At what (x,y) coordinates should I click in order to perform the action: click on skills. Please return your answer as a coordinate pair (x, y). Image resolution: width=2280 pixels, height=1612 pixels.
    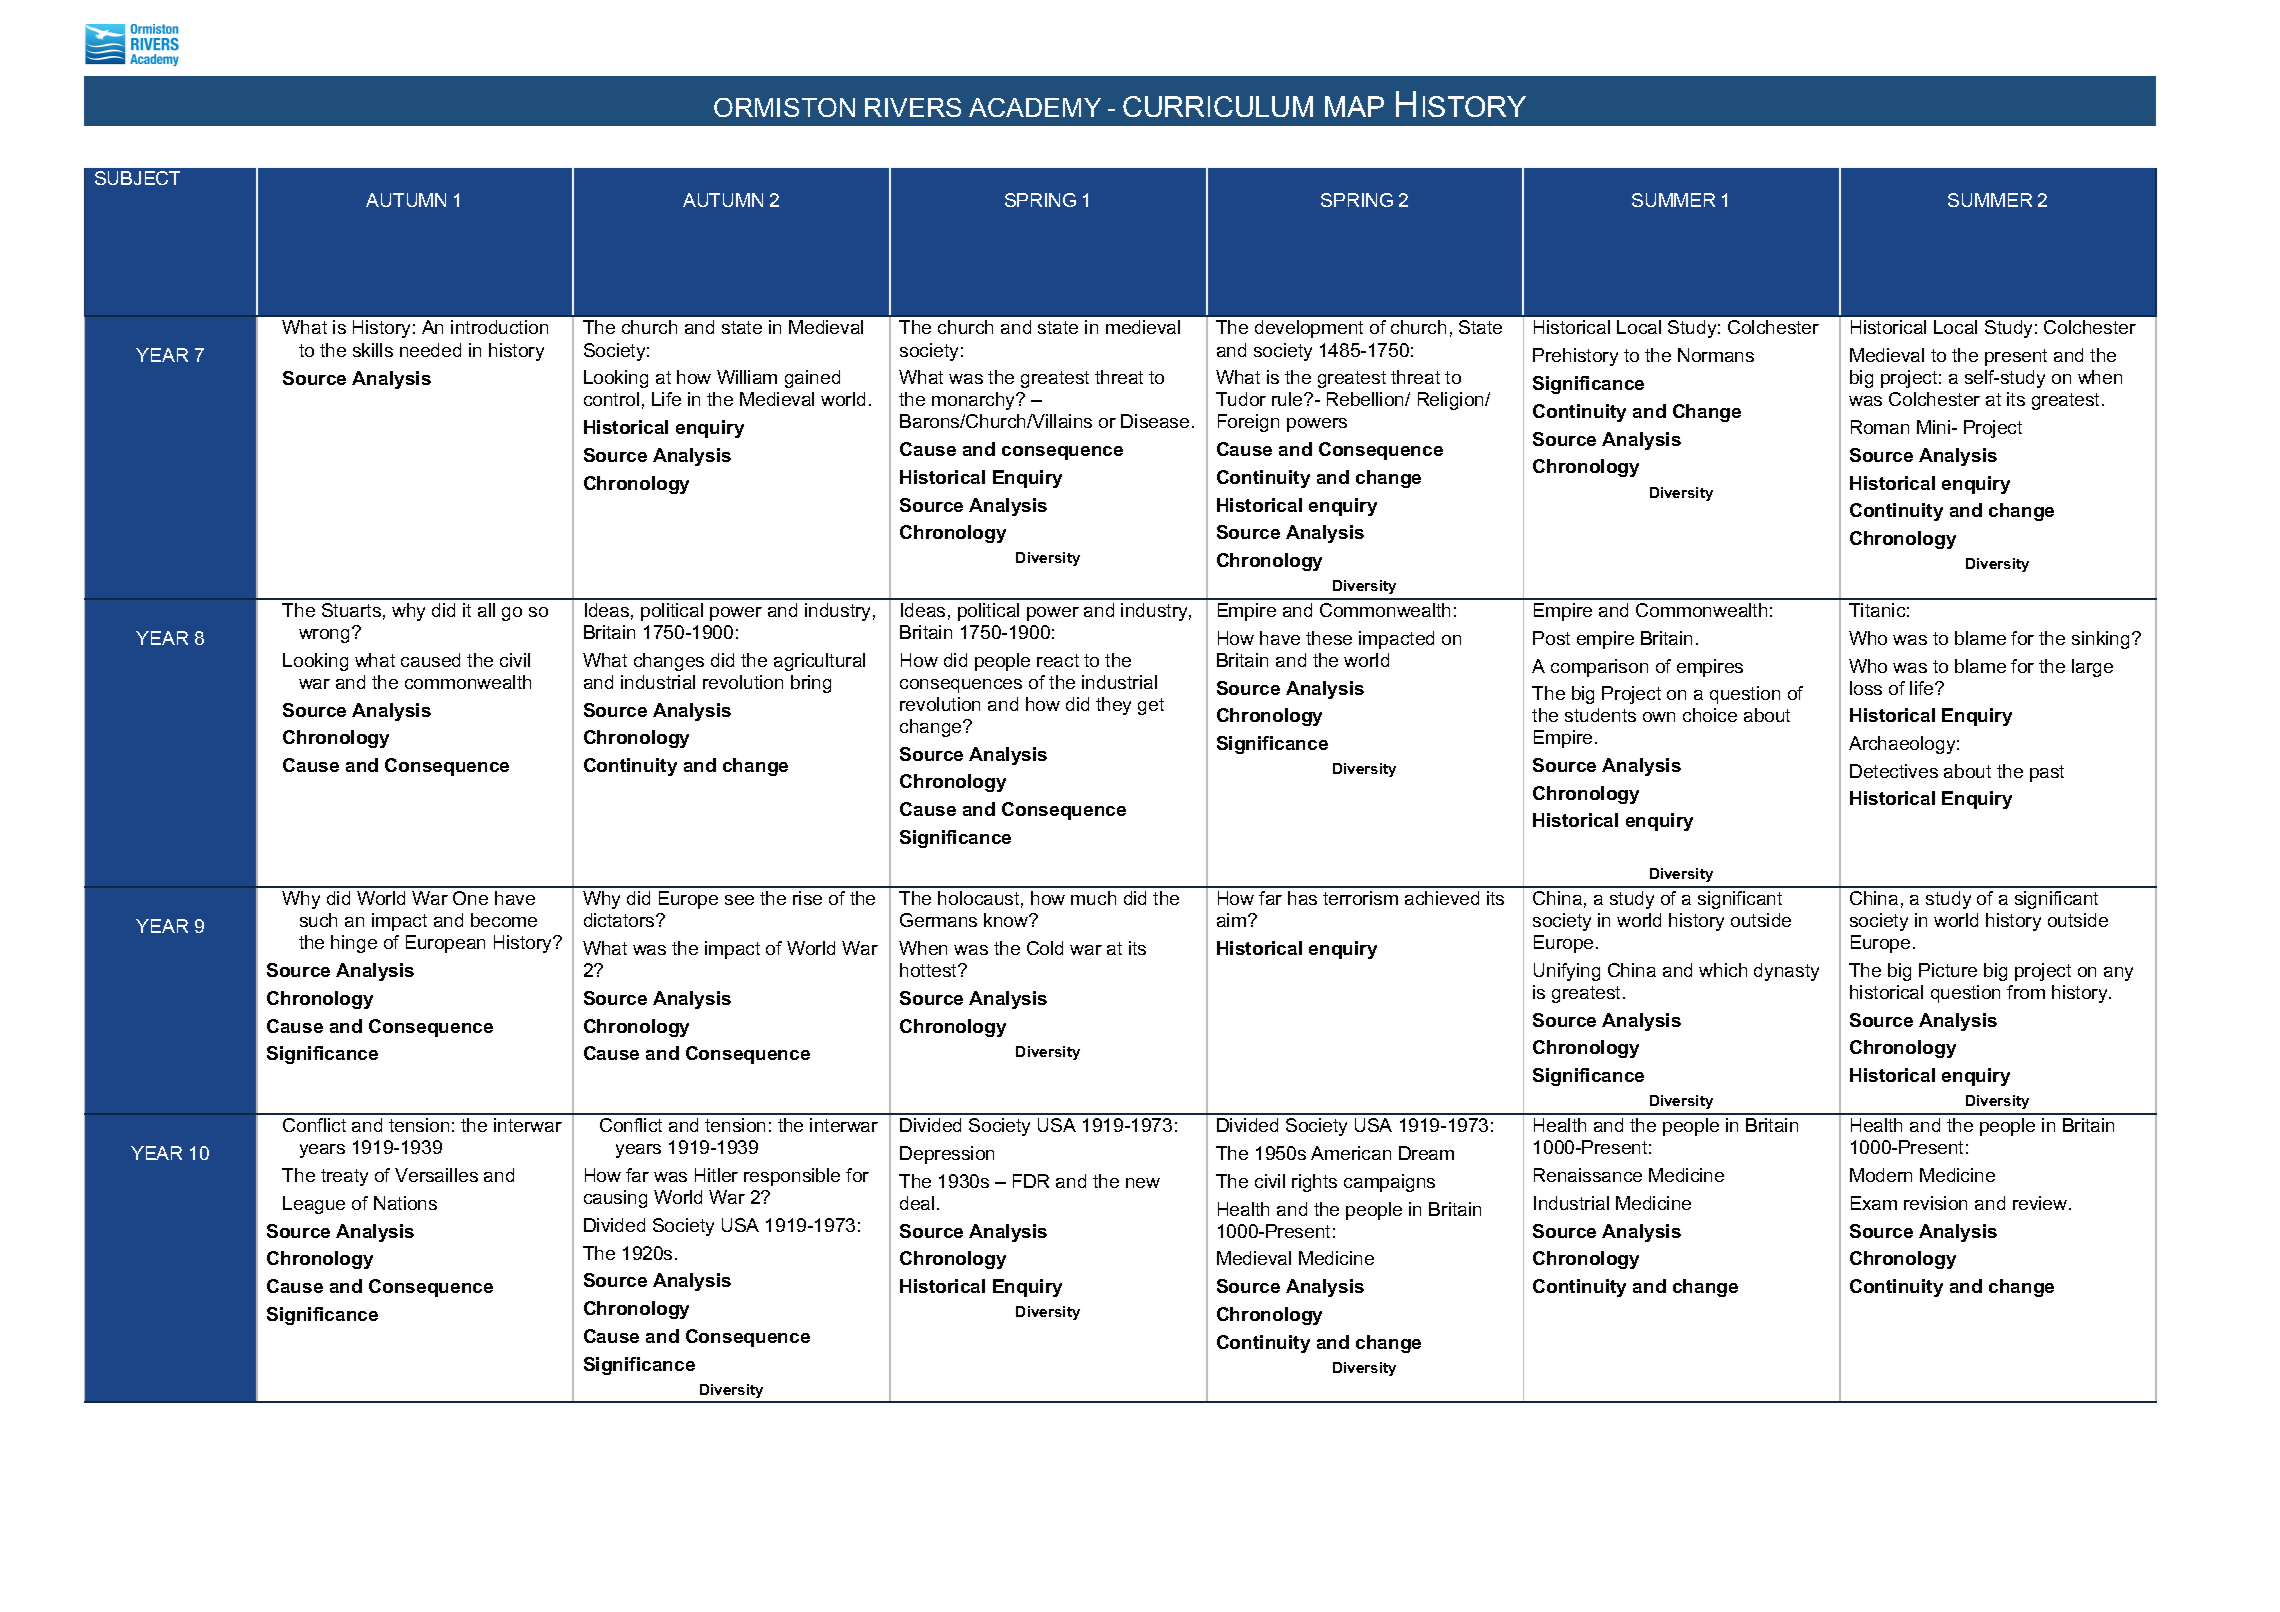
    Looking at the image, I should click on (373, 350).
